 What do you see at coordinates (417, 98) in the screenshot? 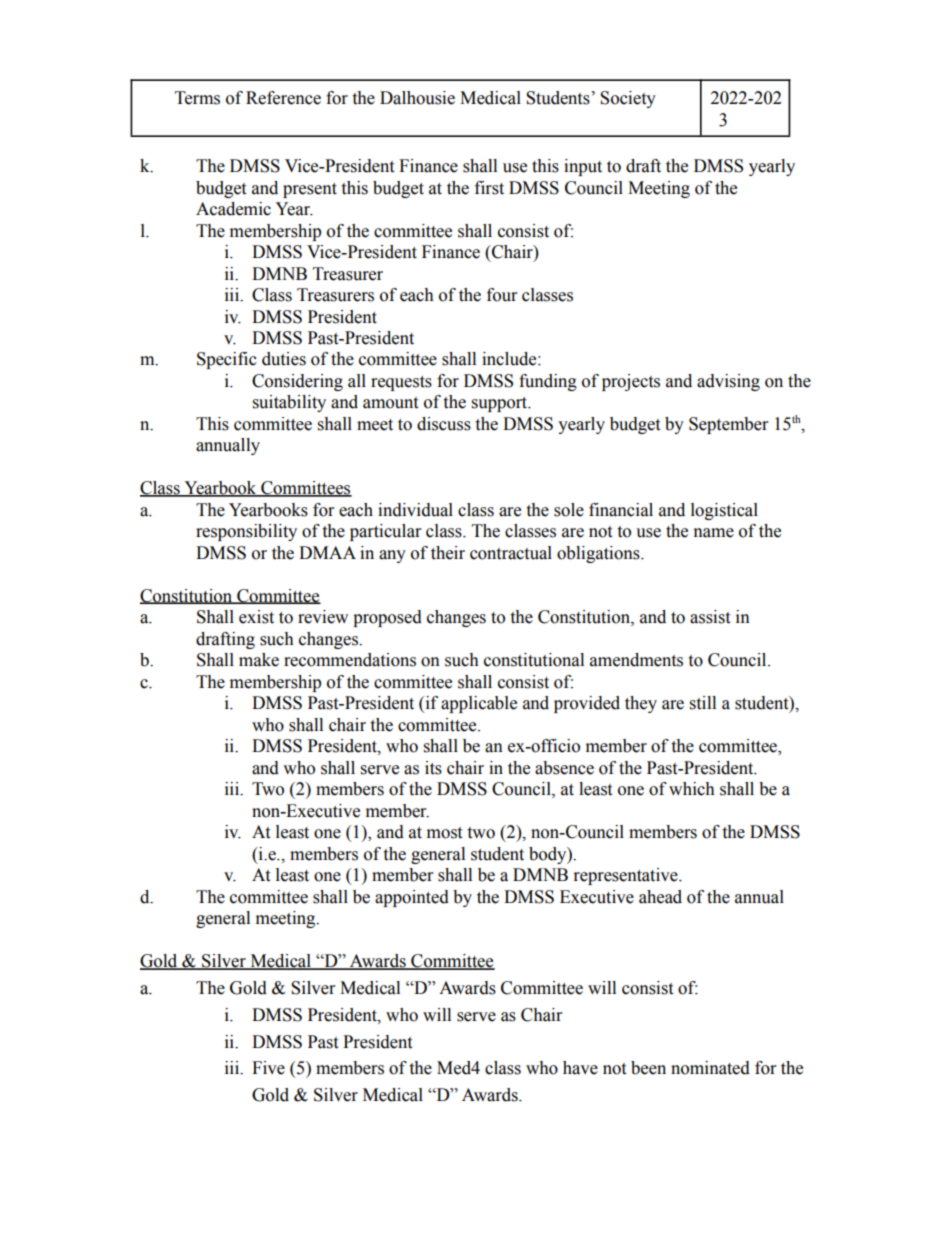
I see `Dalhousie` at bounding box center [417, 98].
